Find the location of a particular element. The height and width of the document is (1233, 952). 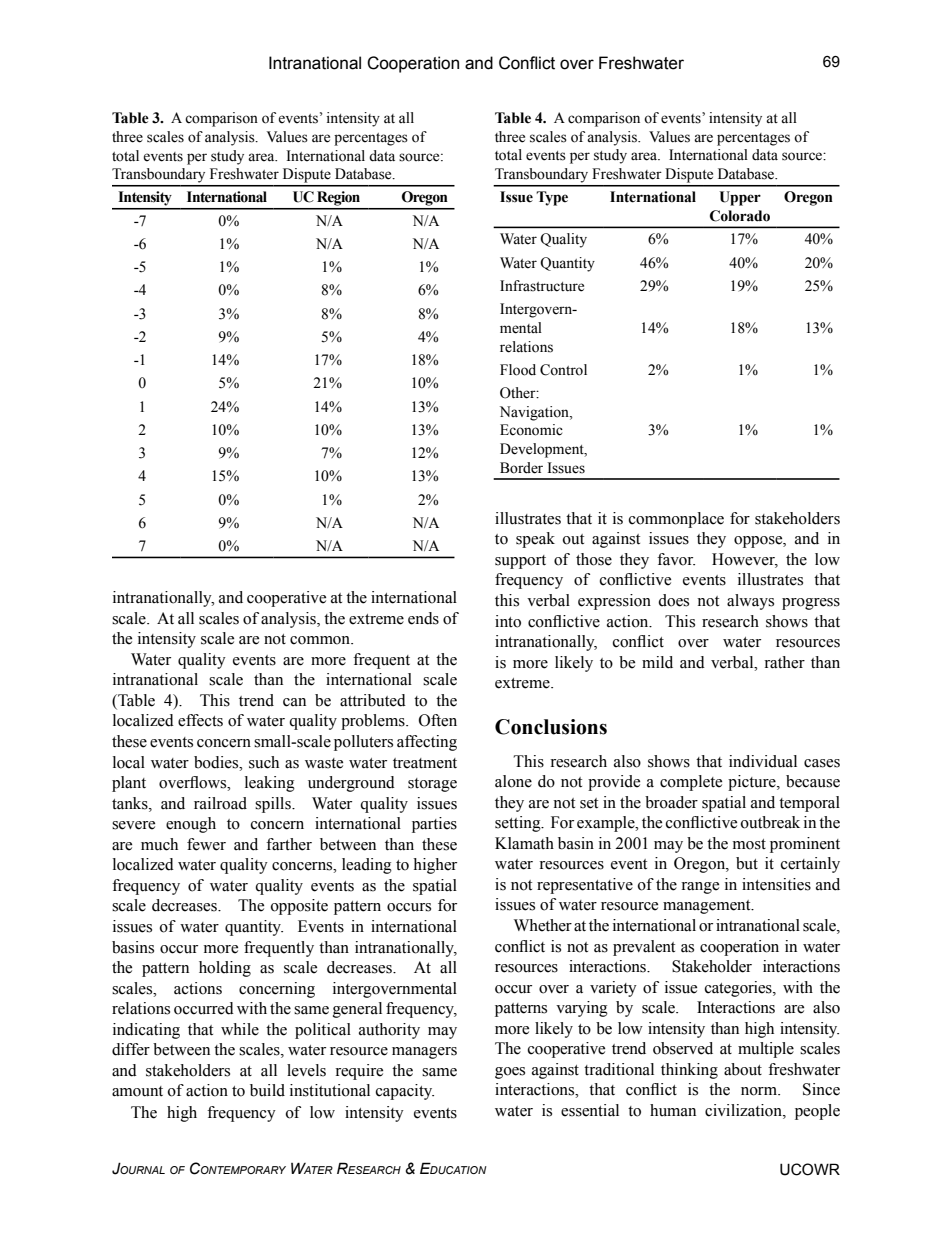

Border is located at coordinates (521, 468).
